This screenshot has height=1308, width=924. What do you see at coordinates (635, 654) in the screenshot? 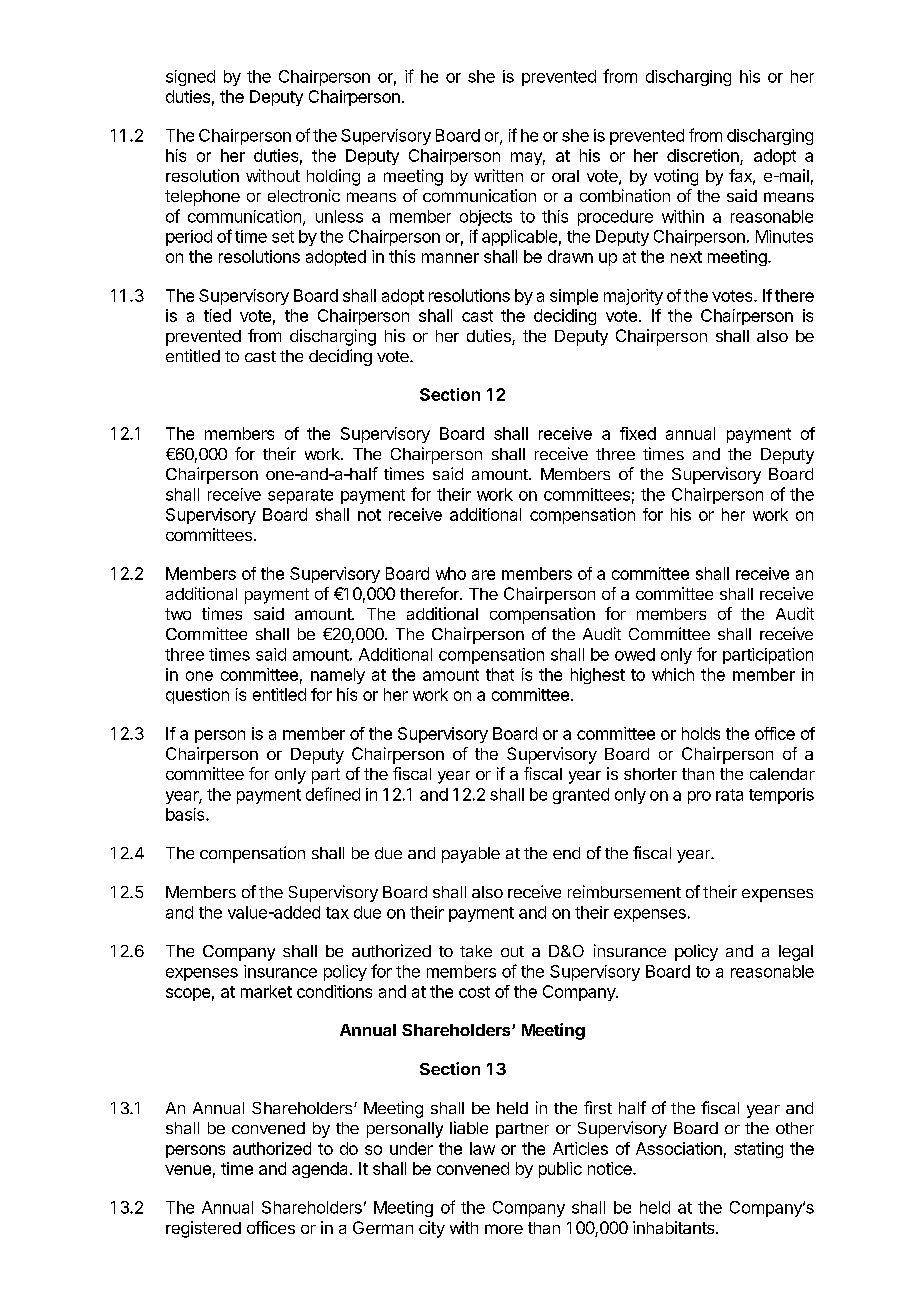
I see `owed` at bounding box center [635, 654].
